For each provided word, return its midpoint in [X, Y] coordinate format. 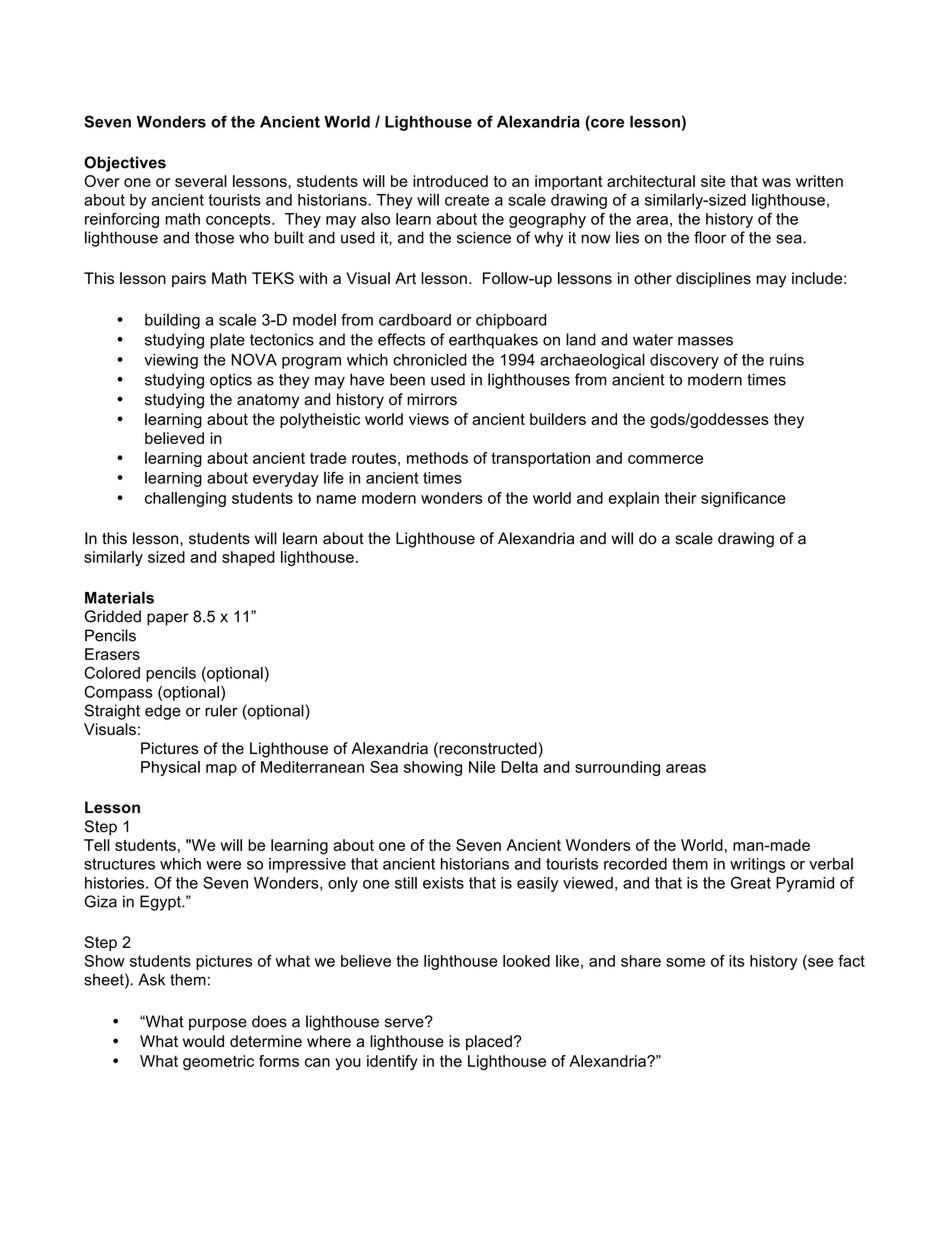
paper [168, 619]
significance [743, 499]
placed [489, 1042]
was [776, 182]
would [203, 1041]
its [737, 961]
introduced [450, 181]
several [201, 181]
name [336, 499]
